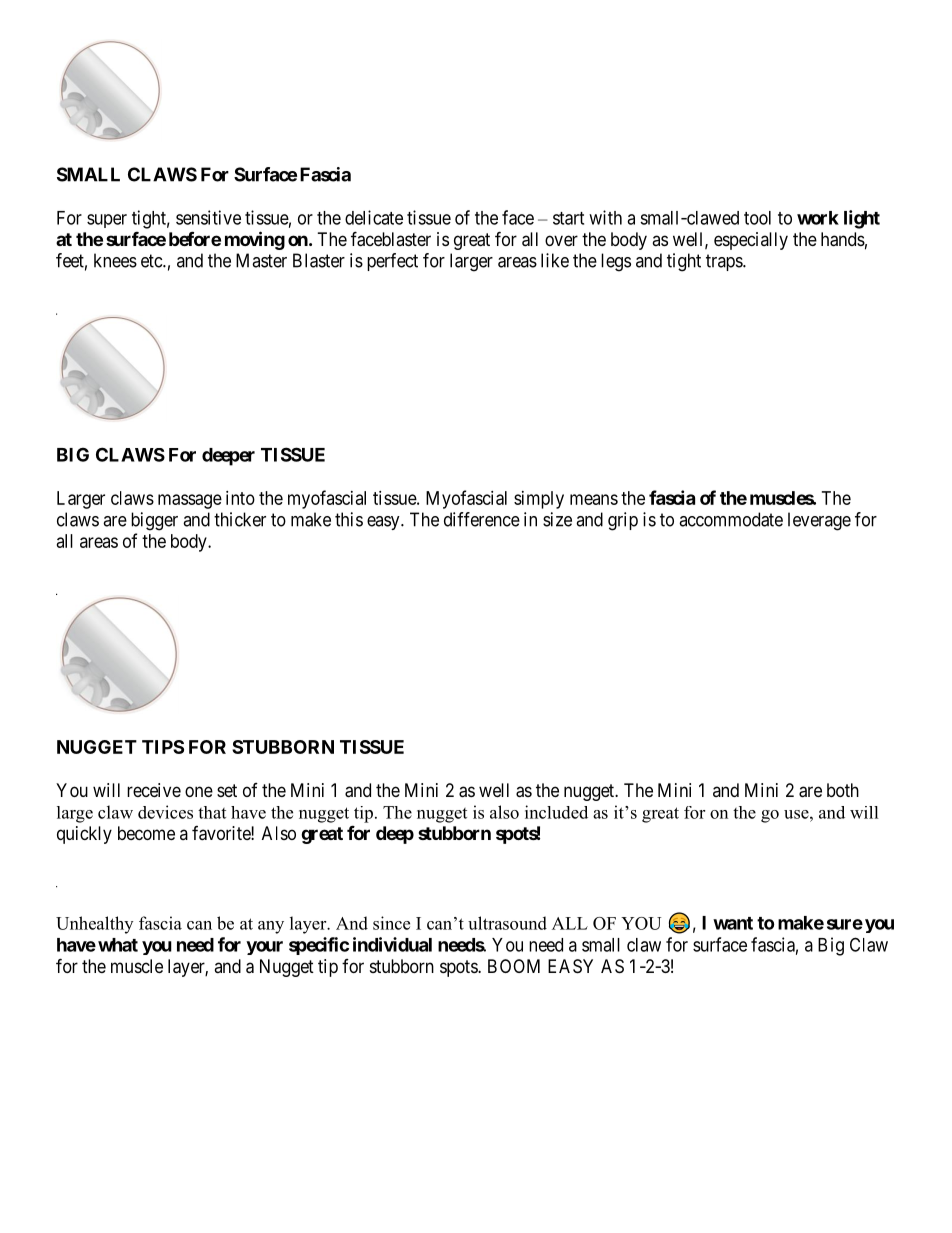  What do you see at coordinates (154, 521) in the image?
I see `bigger` at bounding box center [154, 521].
